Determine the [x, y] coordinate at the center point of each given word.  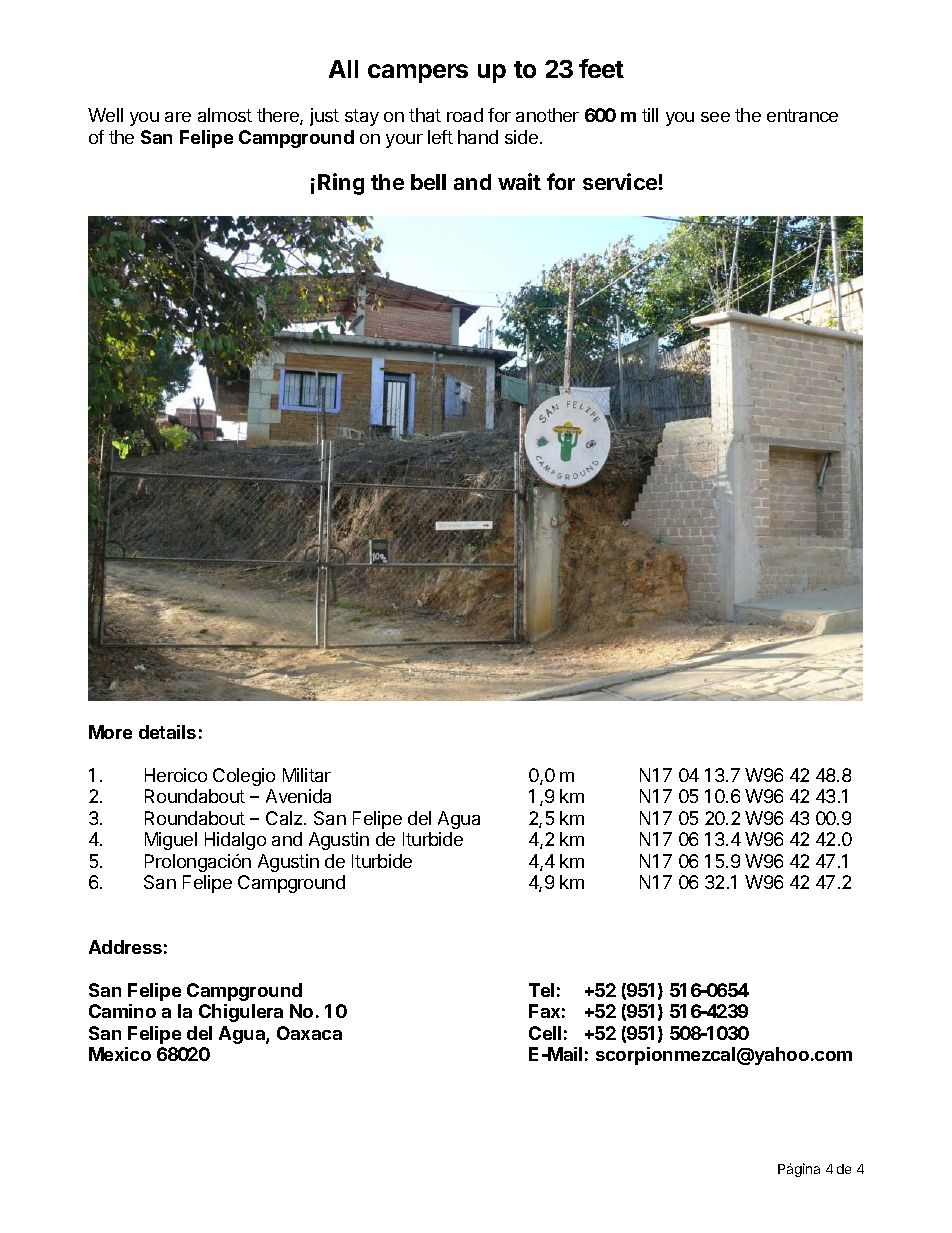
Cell [545, 1033]
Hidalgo [235, 841]
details [167, 732]
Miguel [171, 841]
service [620, 181]
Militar [307, 775]
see [715, 117]
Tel [541, 990]
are [178, 117]
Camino [122, 1011]
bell [428, 182]
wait [519, 181]
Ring [341, 184]
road [465, 115]
